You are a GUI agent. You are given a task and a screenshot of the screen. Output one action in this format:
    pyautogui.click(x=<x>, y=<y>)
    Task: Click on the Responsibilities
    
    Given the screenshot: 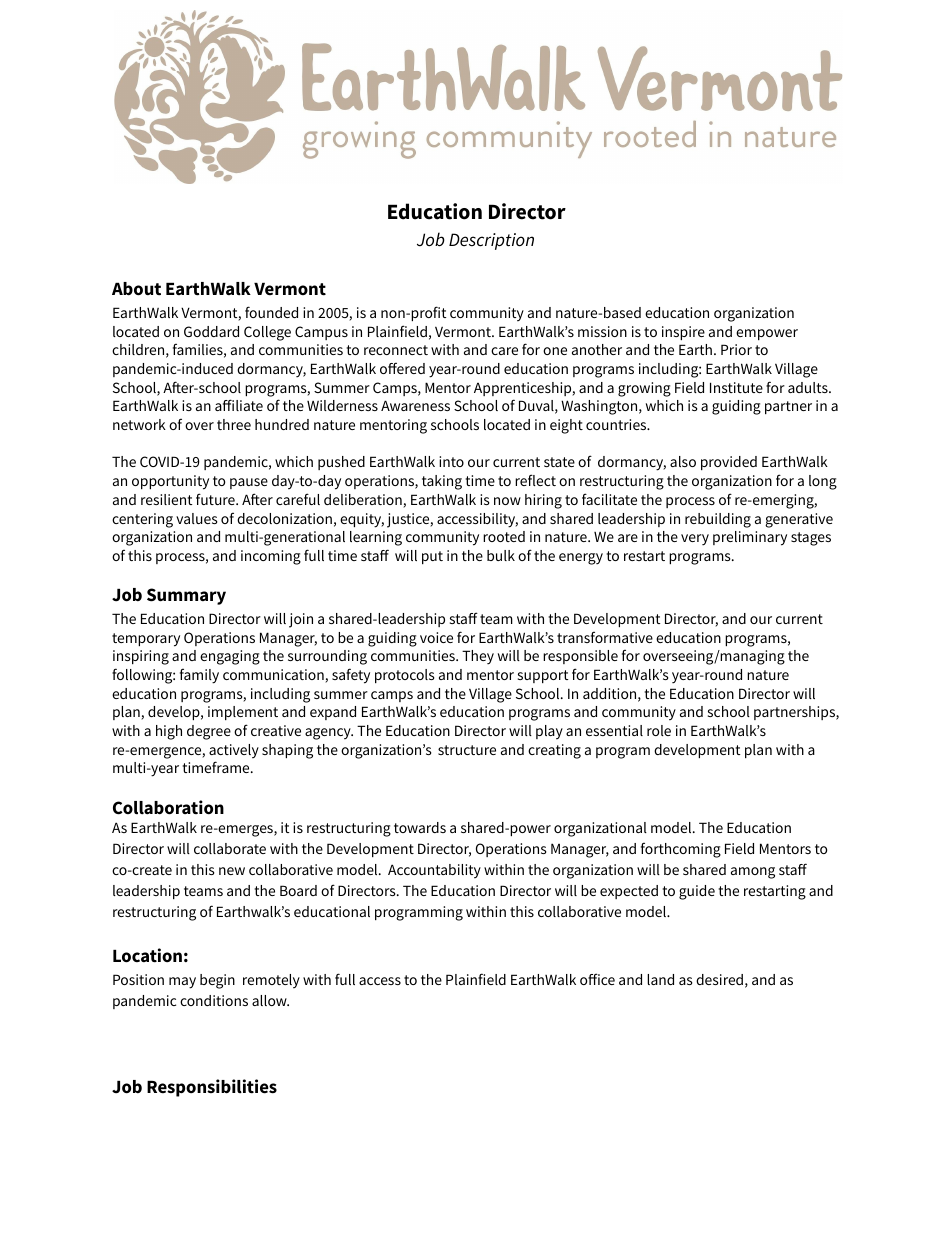 What is the action you would take?
    pyautogui.click(x=212, y=1088)
